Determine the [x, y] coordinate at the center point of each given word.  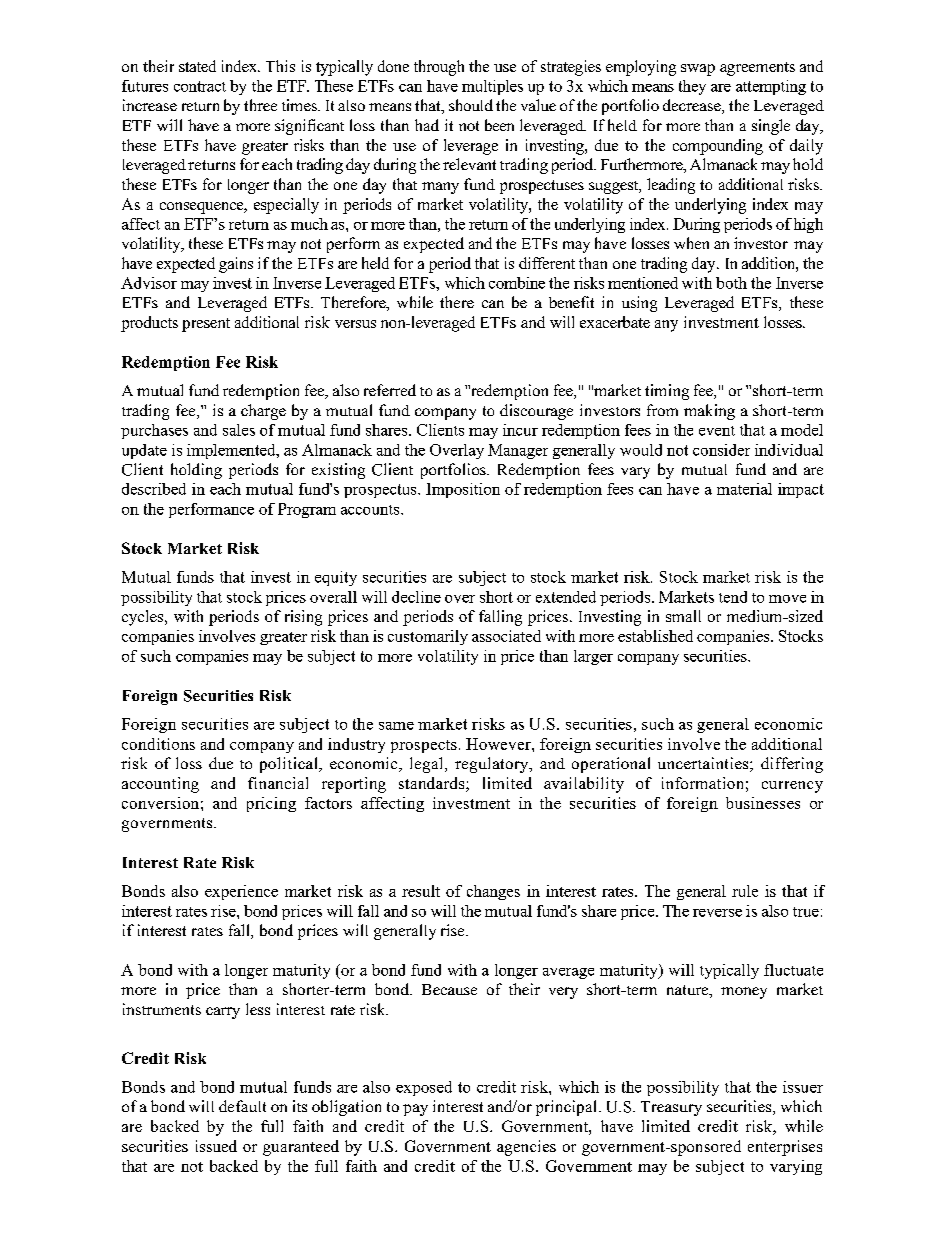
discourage [536, 412]
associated [506, 636]
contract [200, 86]
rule [745, 891]
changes [493, 892]
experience [241, 892]
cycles [144, 618]
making [709, 412]
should [471, 105]
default [242, 1106]
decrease [693, 106]
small [683, 616]
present [206, 325]
